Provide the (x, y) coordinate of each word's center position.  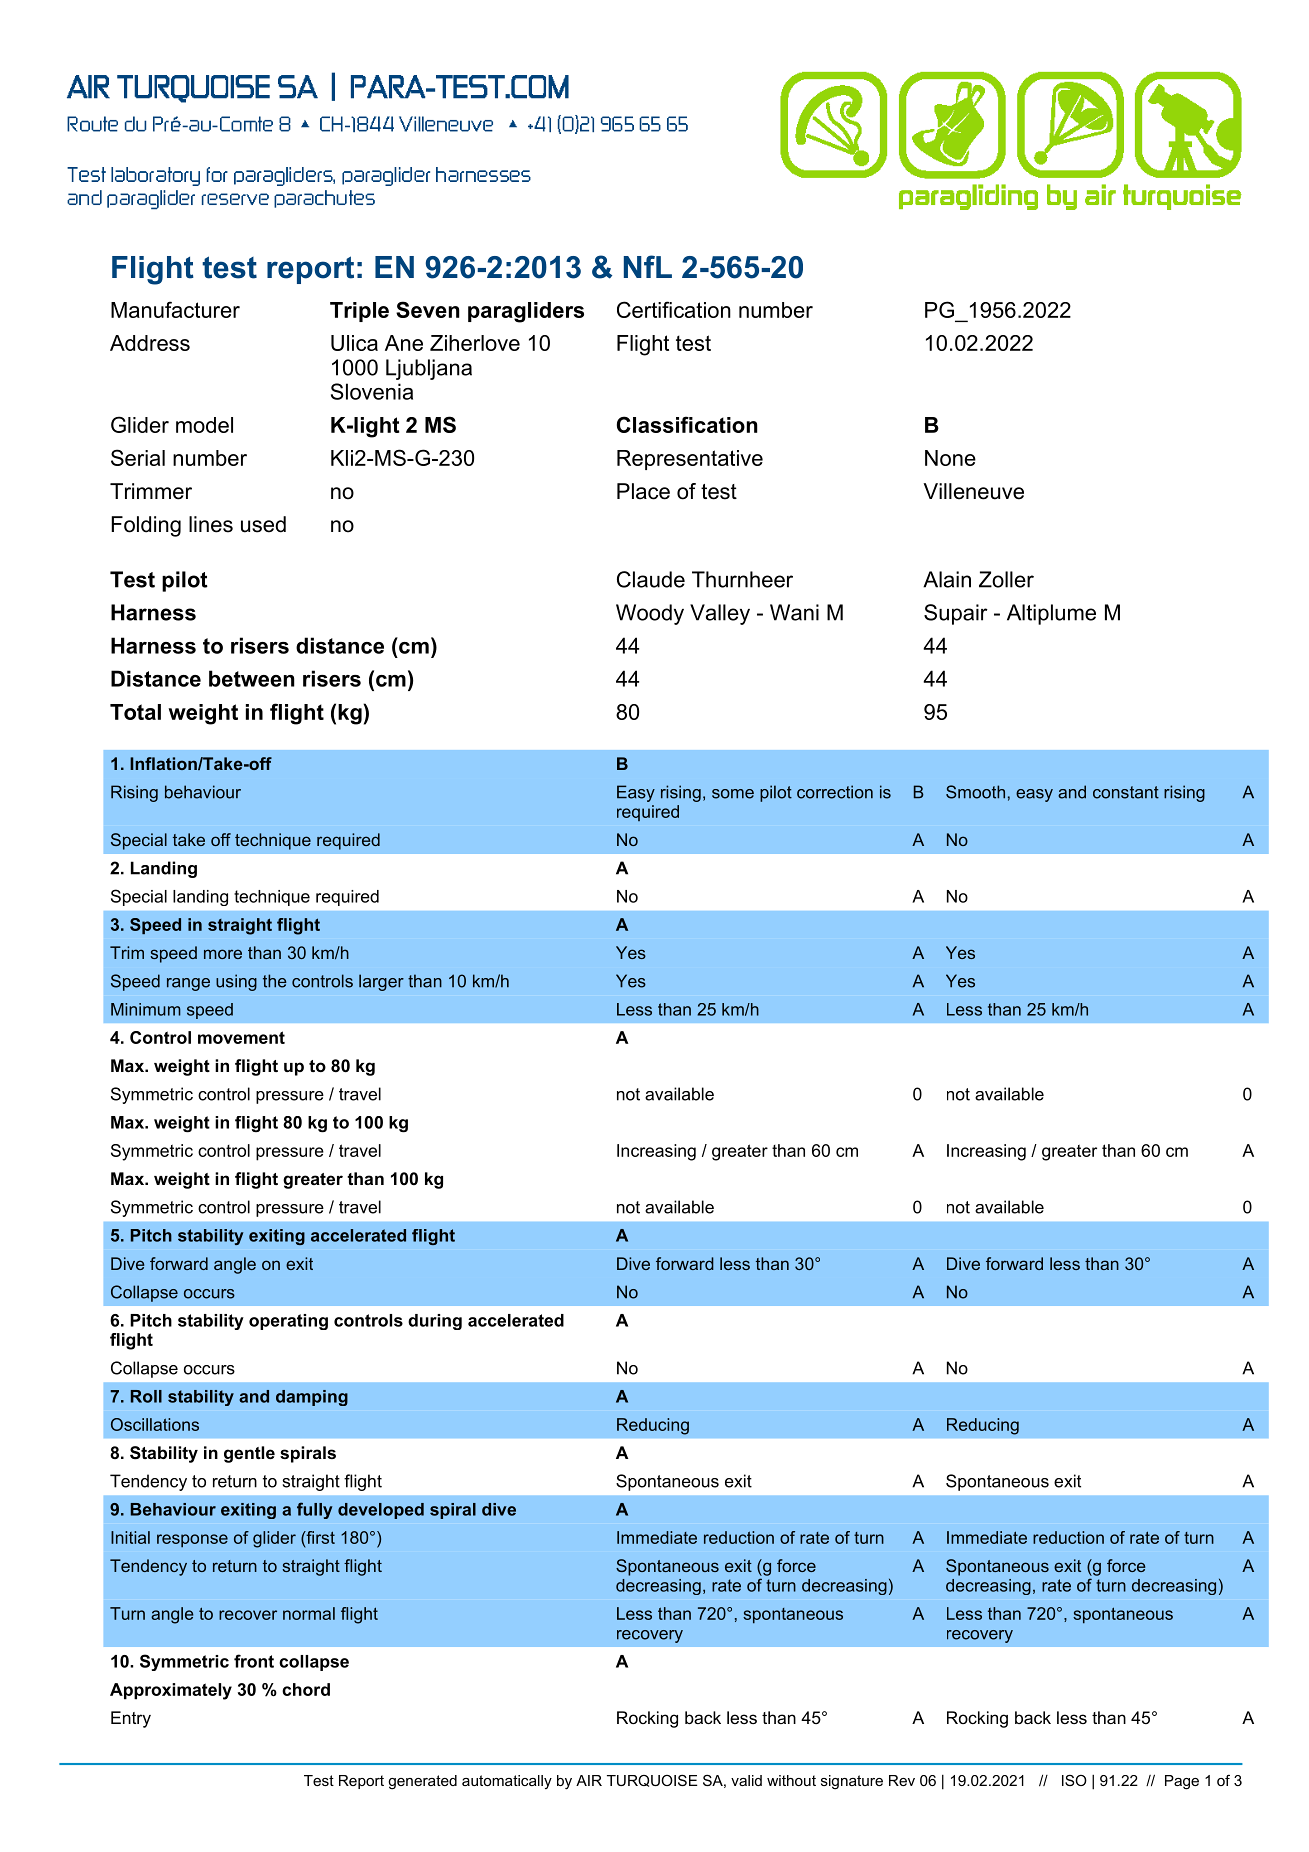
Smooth (975, 792)
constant (1126, 792)
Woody (650, 614)
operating (288, 1322)
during (435, 1322)
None (950, 458)
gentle (249, 1454)
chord (306, 1689)
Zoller (1006, 579)
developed (381, 1511)
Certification (674, 309)
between (252, 678)
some (733, 794)
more (223, 954)
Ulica (354, 343)
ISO (1074, 1780)
